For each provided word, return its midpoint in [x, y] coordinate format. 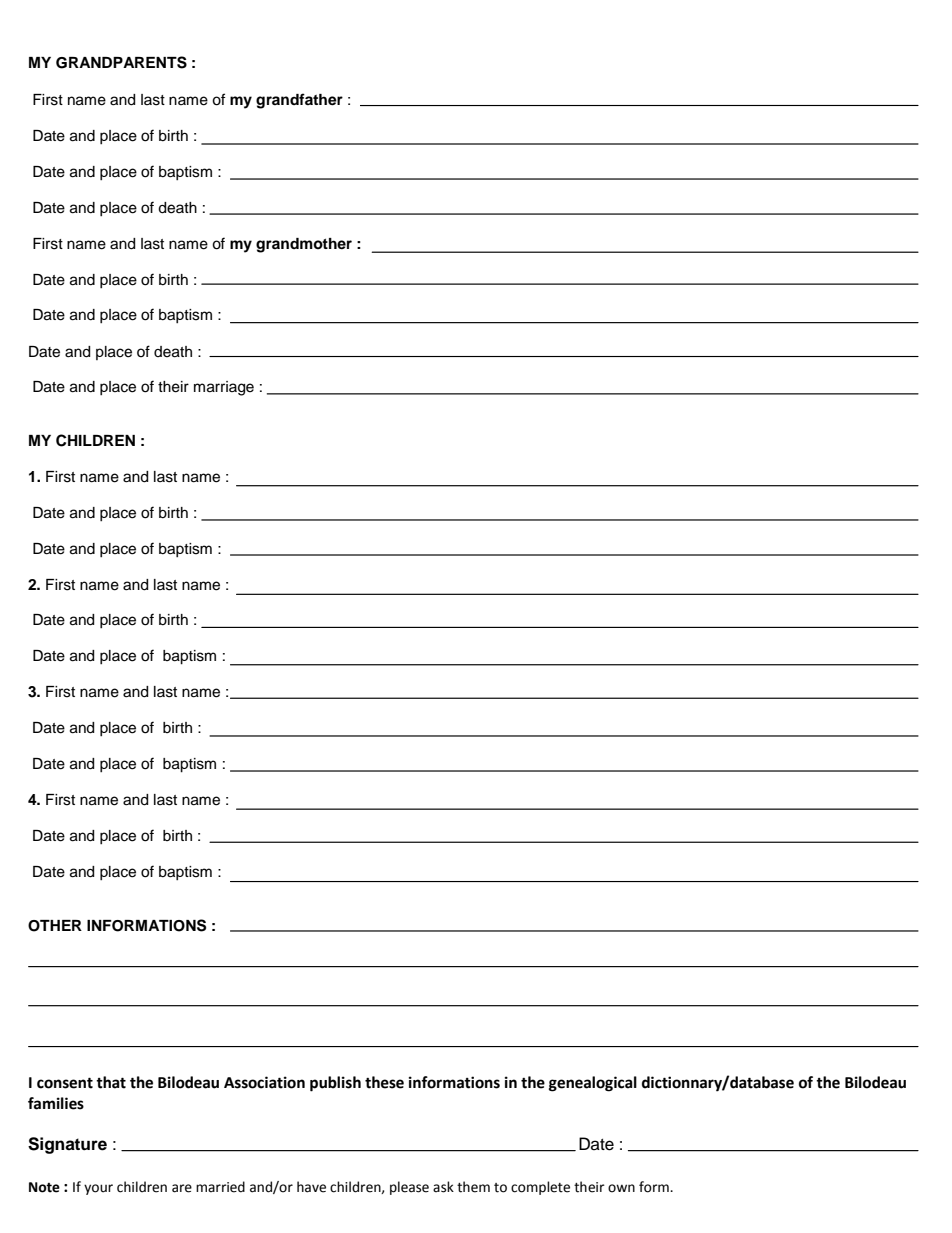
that [111, 1082]
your [98, 1189]
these [384, 1082]
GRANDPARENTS [121, 62]
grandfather [299, 101]
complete [540, 1188]
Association [264, 1082]
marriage [224, 388]
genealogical [593, 1084]
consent [65, 1083]
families [56, 1103]
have [311, 1187]
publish [335, 1084]
